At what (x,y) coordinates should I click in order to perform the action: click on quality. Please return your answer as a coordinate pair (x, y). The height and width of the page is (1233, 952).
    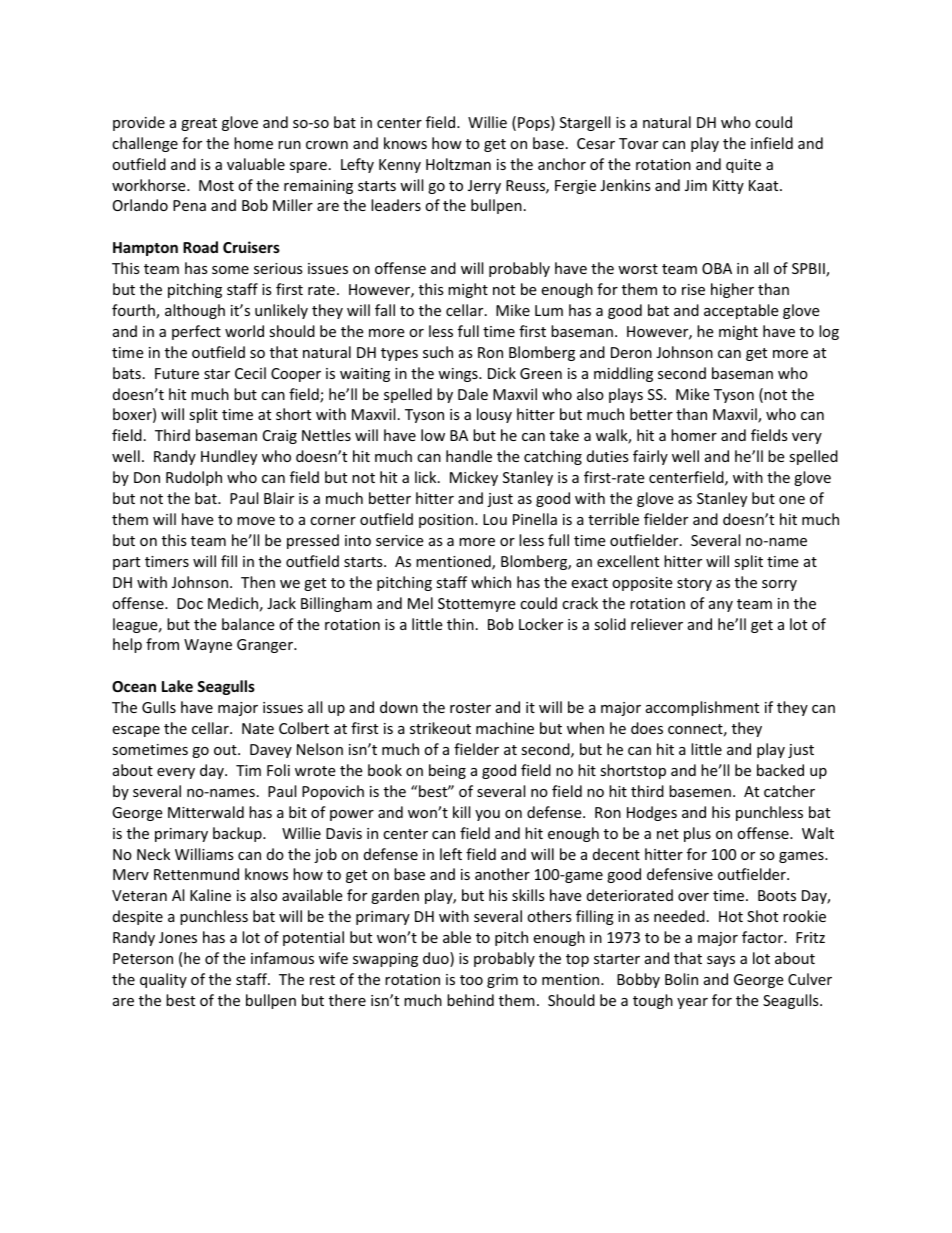
    Looking at the image, I should click on (163, 980).
